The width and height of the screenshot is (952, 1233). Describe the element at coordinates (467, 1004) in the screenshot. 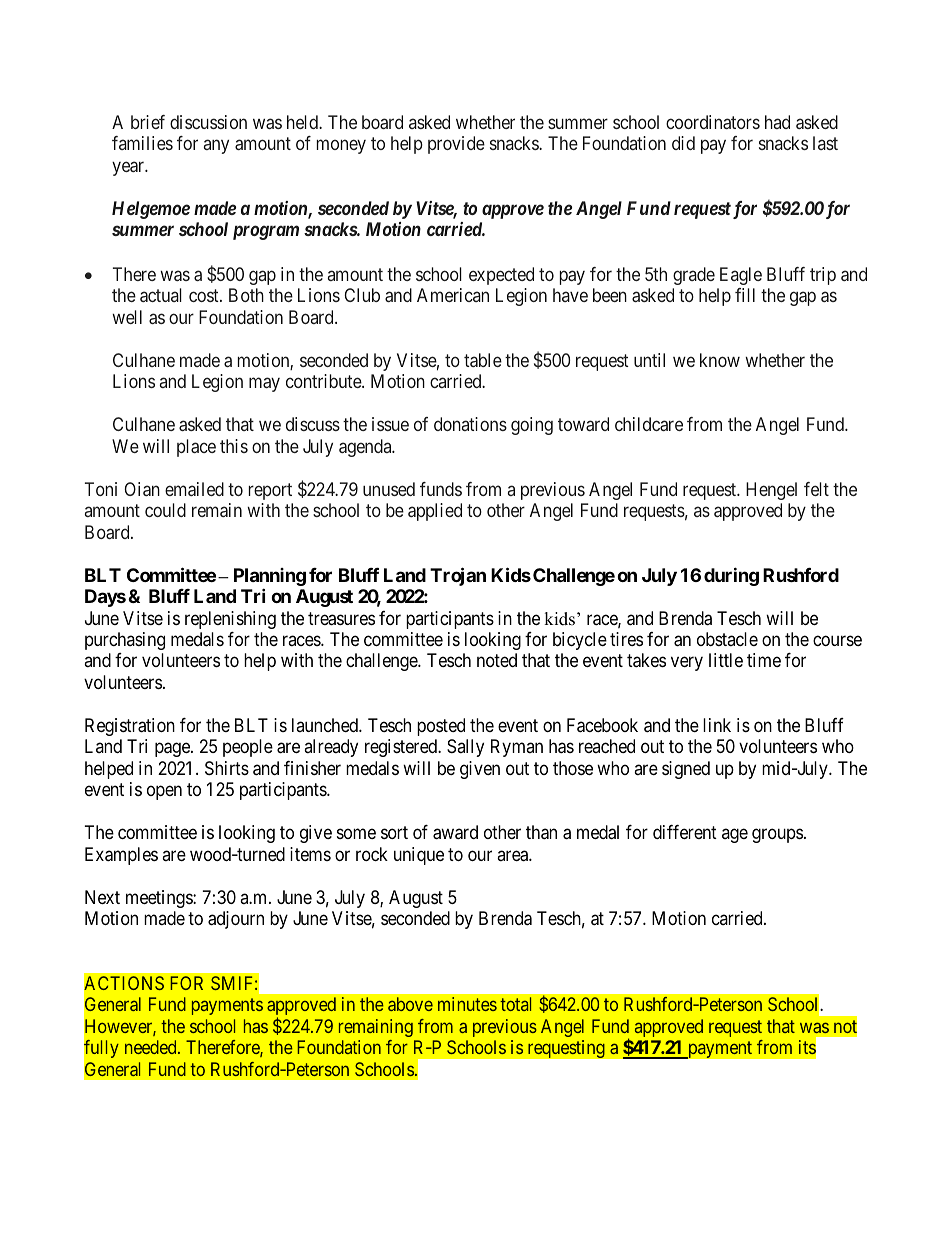

I see `minutes` at that location.
